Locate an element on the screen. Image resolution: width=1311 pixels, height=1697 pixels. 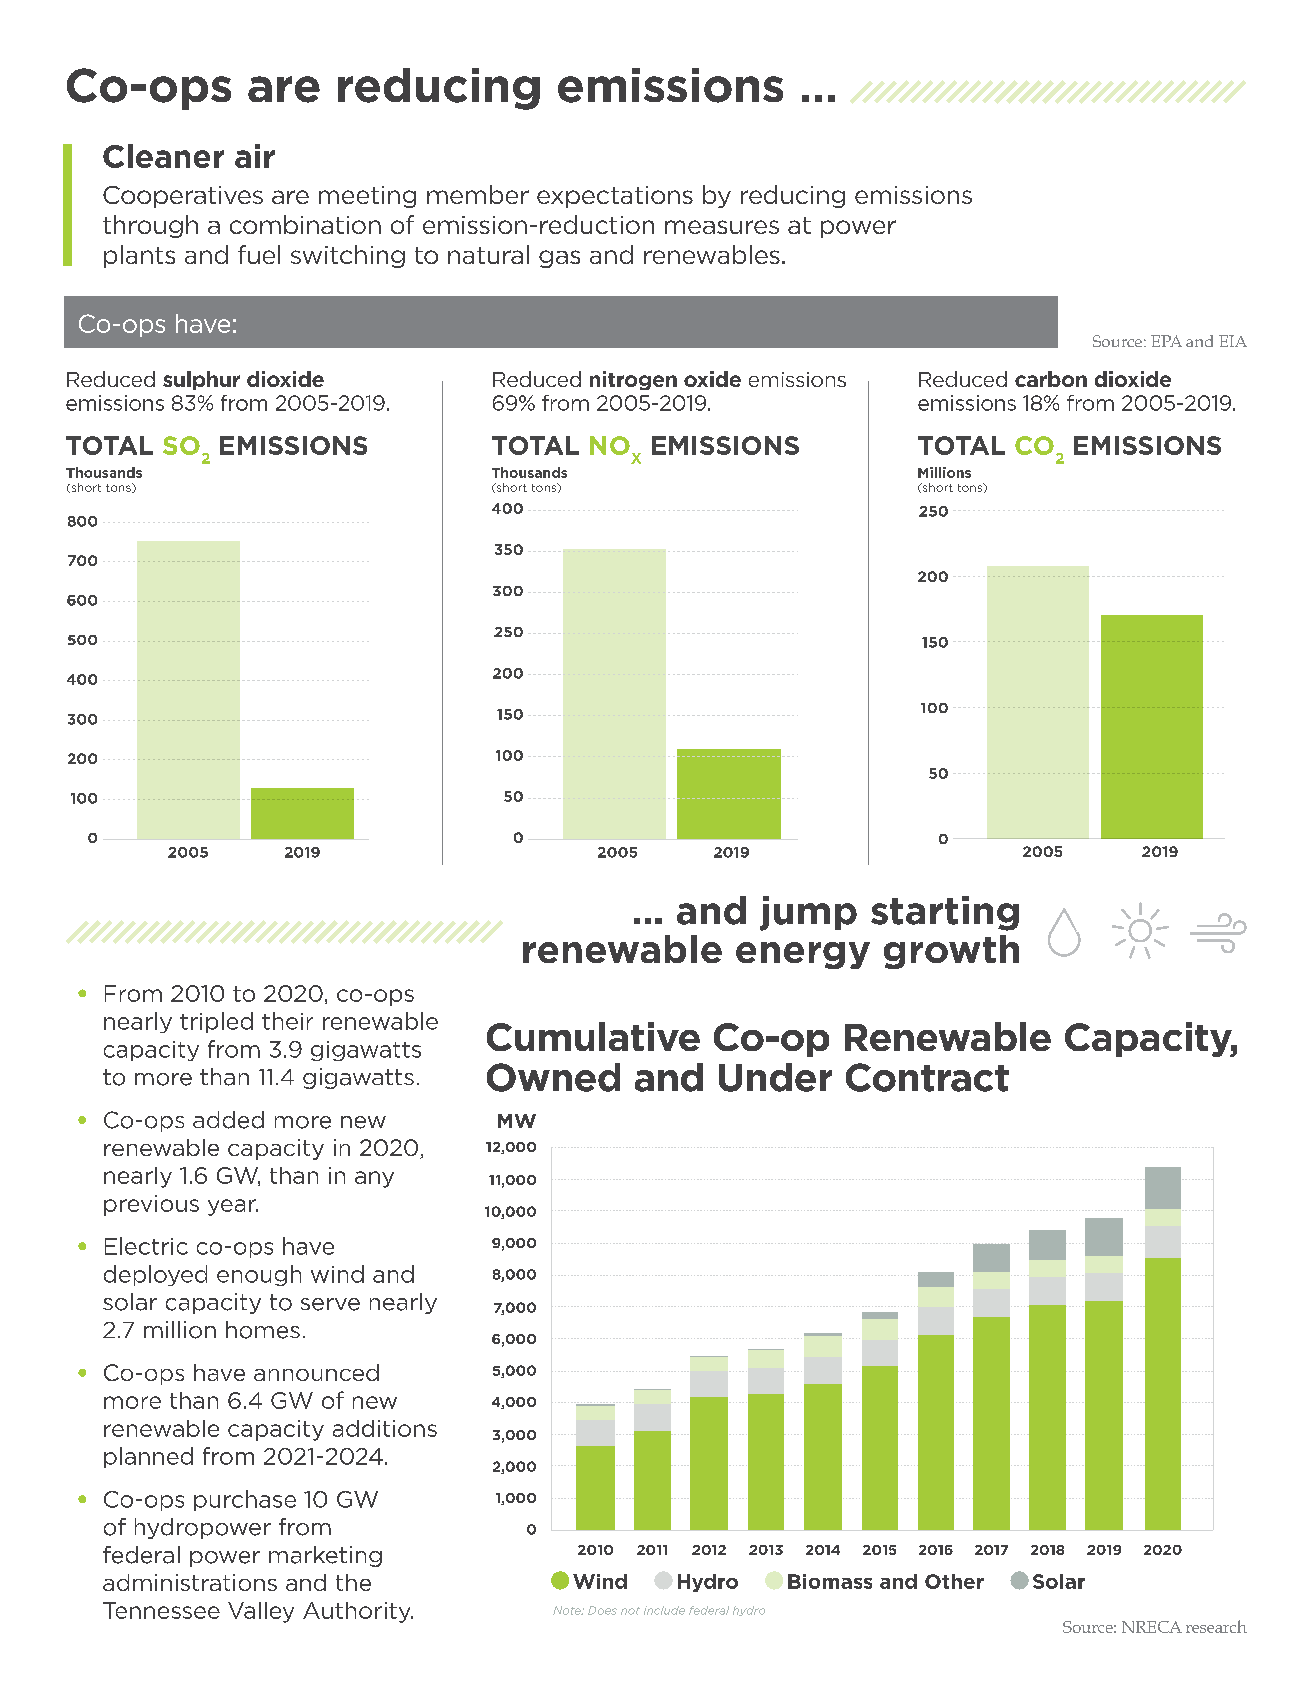
Valley is located at coordinates (261, 1612).
